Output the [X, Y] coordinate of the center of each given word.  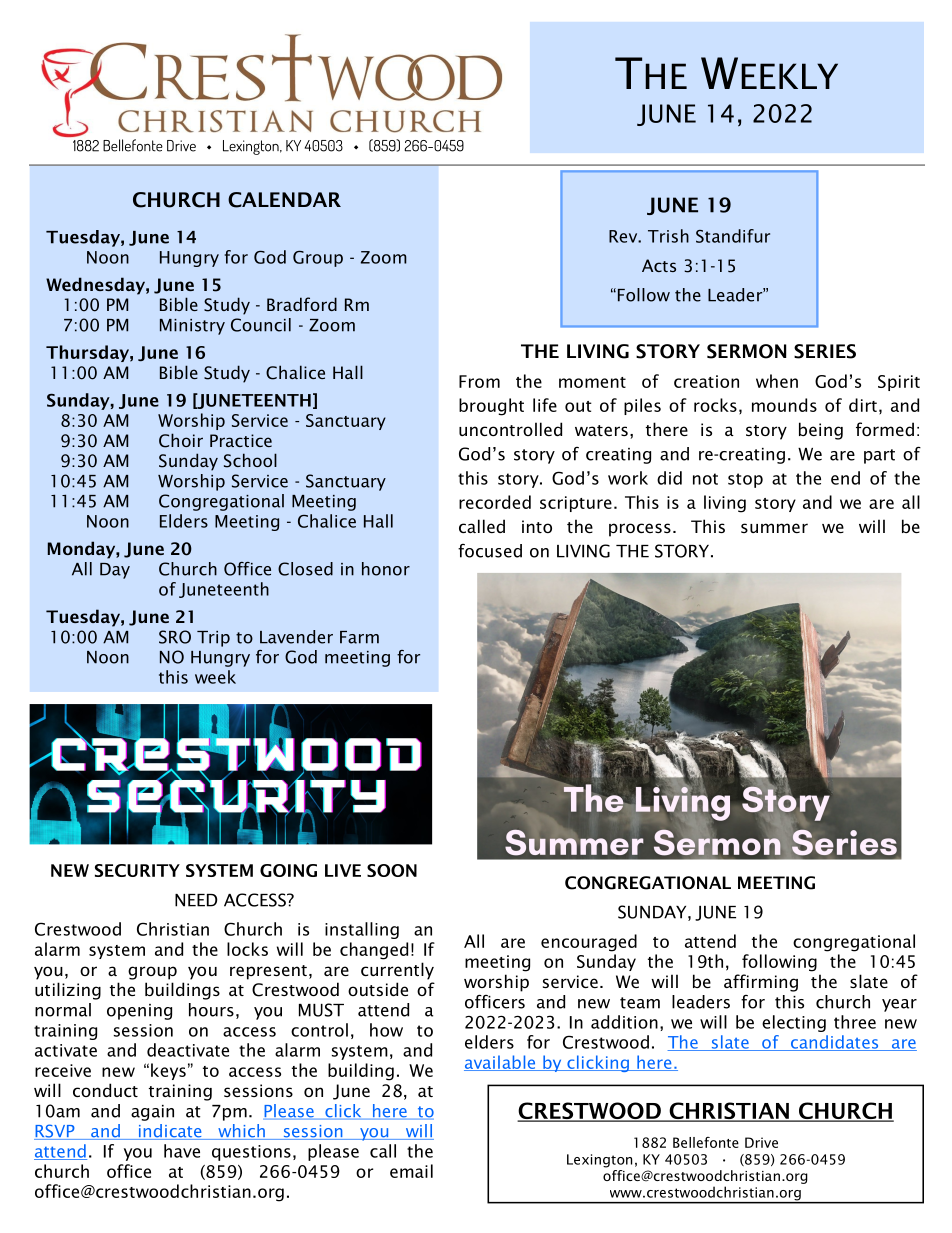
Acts [659, 265]
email [411, 1171]
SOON [392, 870]
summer [774, 528]
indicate [170, 1132]
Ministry [192, 327]
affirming [761, 983]
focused [490, 551]
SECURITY [137, 870]
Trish [668, 236]
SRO [175, 637]
